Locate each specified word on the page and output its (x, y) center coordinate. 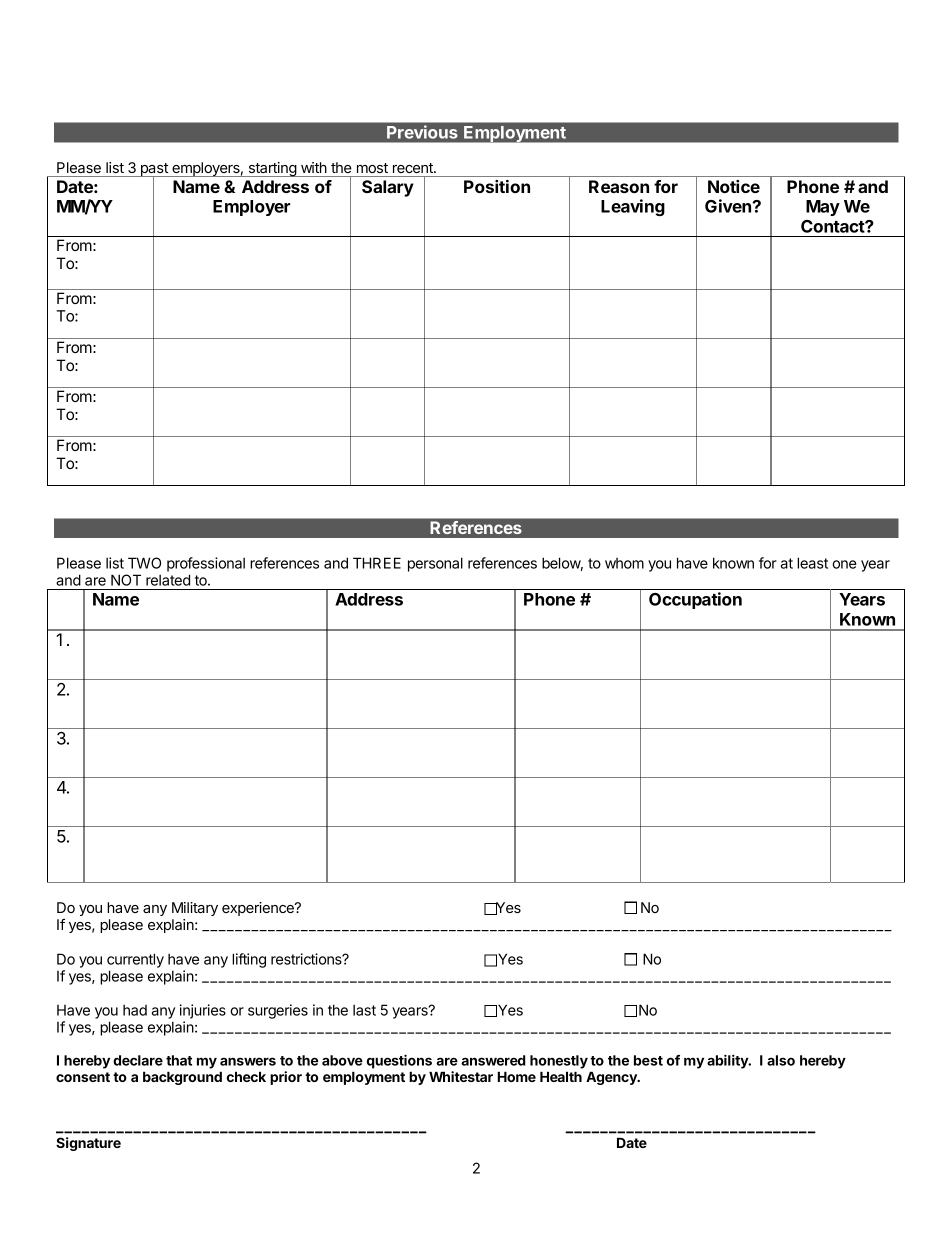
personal (435, 564)
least (812, 563)
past (154, 171)
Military (195, 909)
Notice (734, 186)
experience (259, 909)
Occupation (695, 600)
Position (497, 186)
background (182, 1078)
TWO (144, 563)
